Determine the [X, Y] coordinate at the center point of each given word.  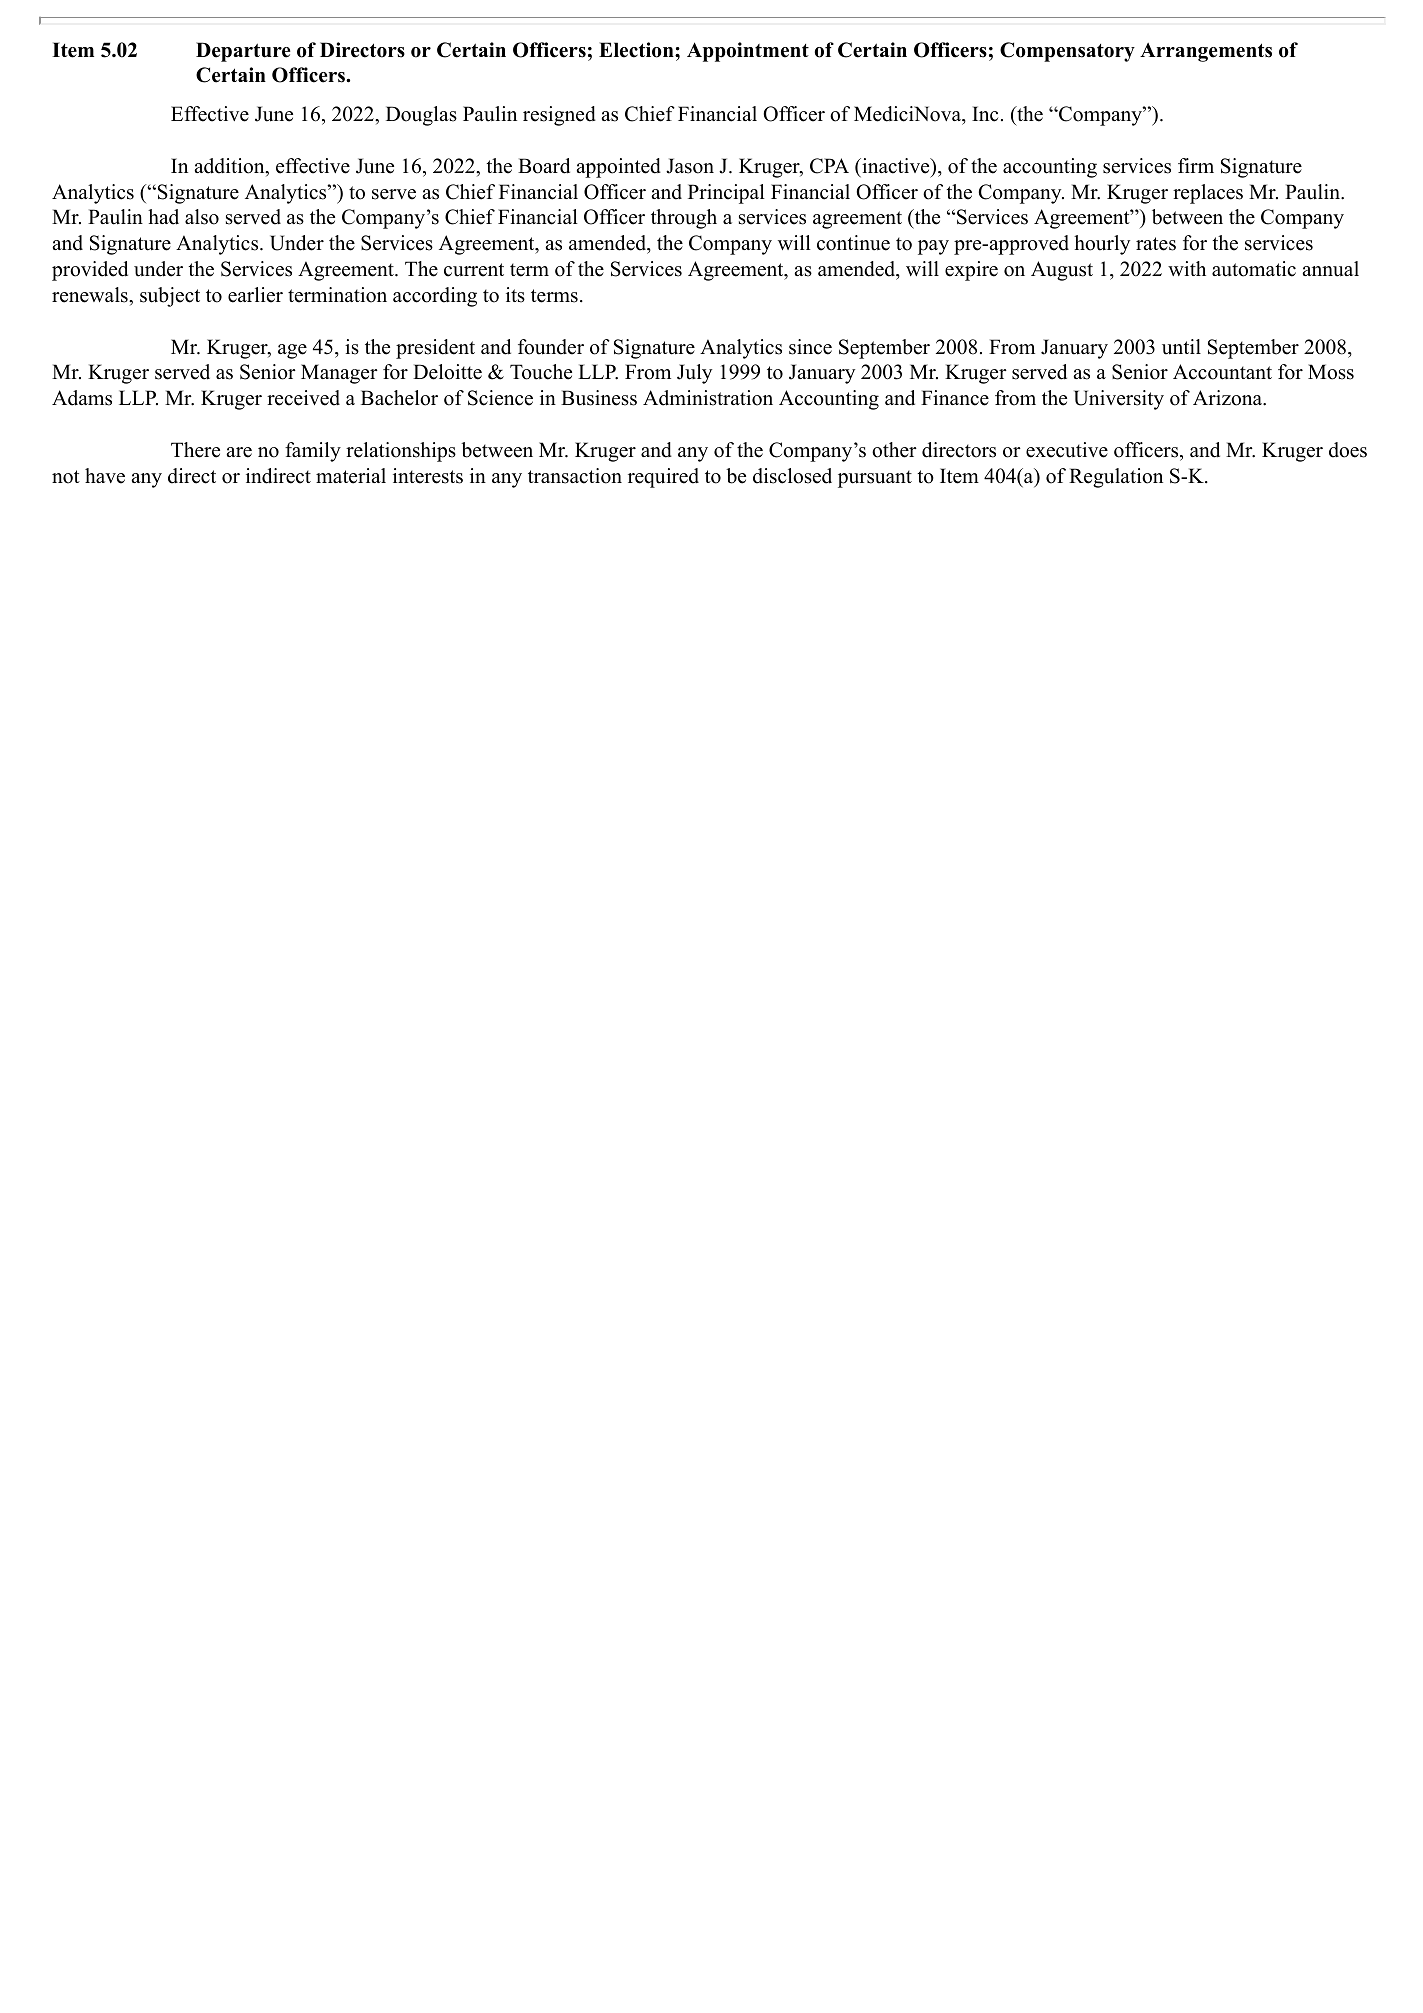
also [202, 217]
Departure [243, 52]
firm [1196, 165]
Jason [690, 166]
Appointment [748, 52]
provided [90, 271]
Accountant [1222, 372]
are [239, 452]
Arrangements [1206, 52]
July [694, 374]
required [663, 478]
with [1187, 268]
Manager [339, 374]
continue [853, 243]
